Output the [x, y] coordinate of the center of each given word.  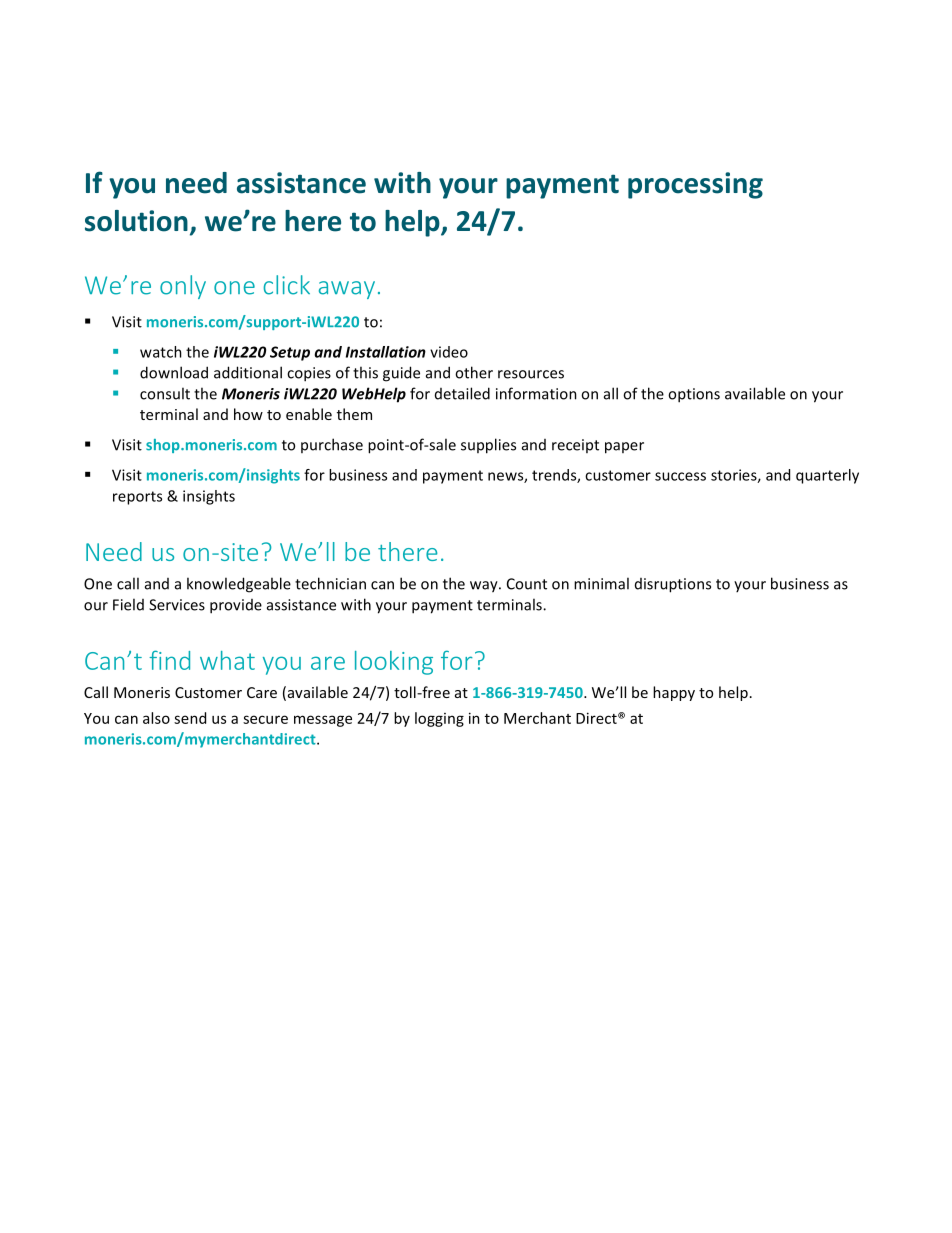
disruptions [673, 585]
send [190, 718]
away [347, 290]
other [474, 372]
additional [248, 372]
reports [137, 498]
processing [695, 185]
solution [136, 221]
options [694, 395]
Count [527, 584]
